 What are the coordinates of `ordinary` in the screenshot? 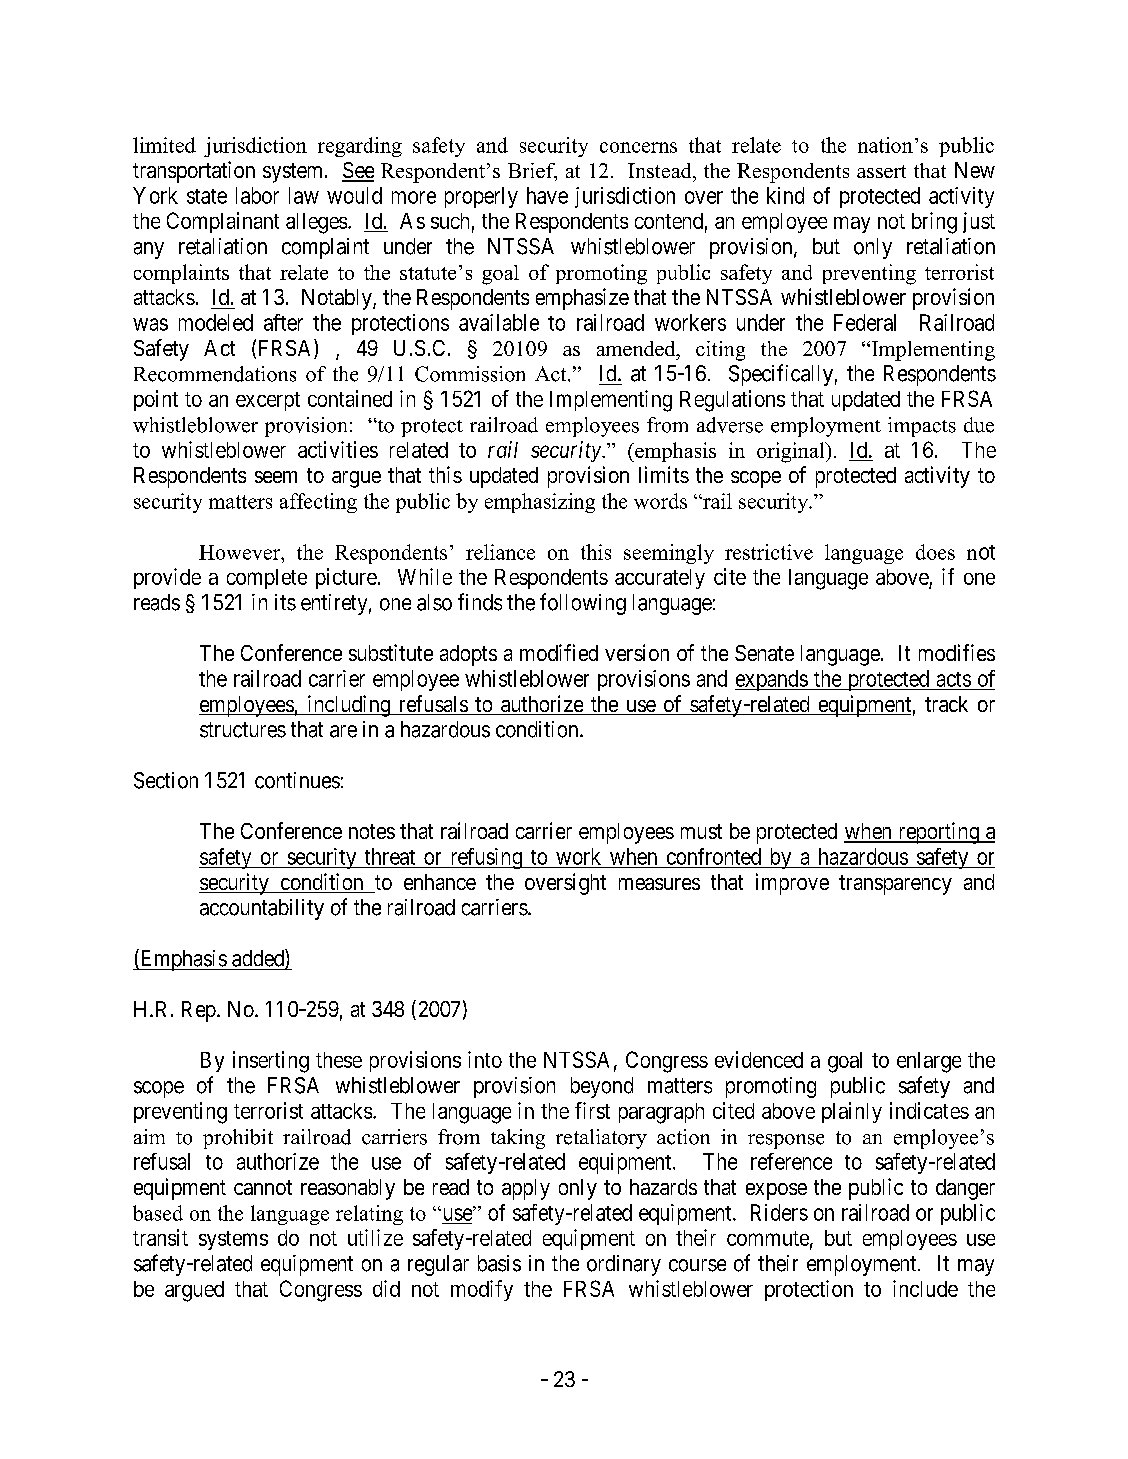 It's located at (624, 1265).
